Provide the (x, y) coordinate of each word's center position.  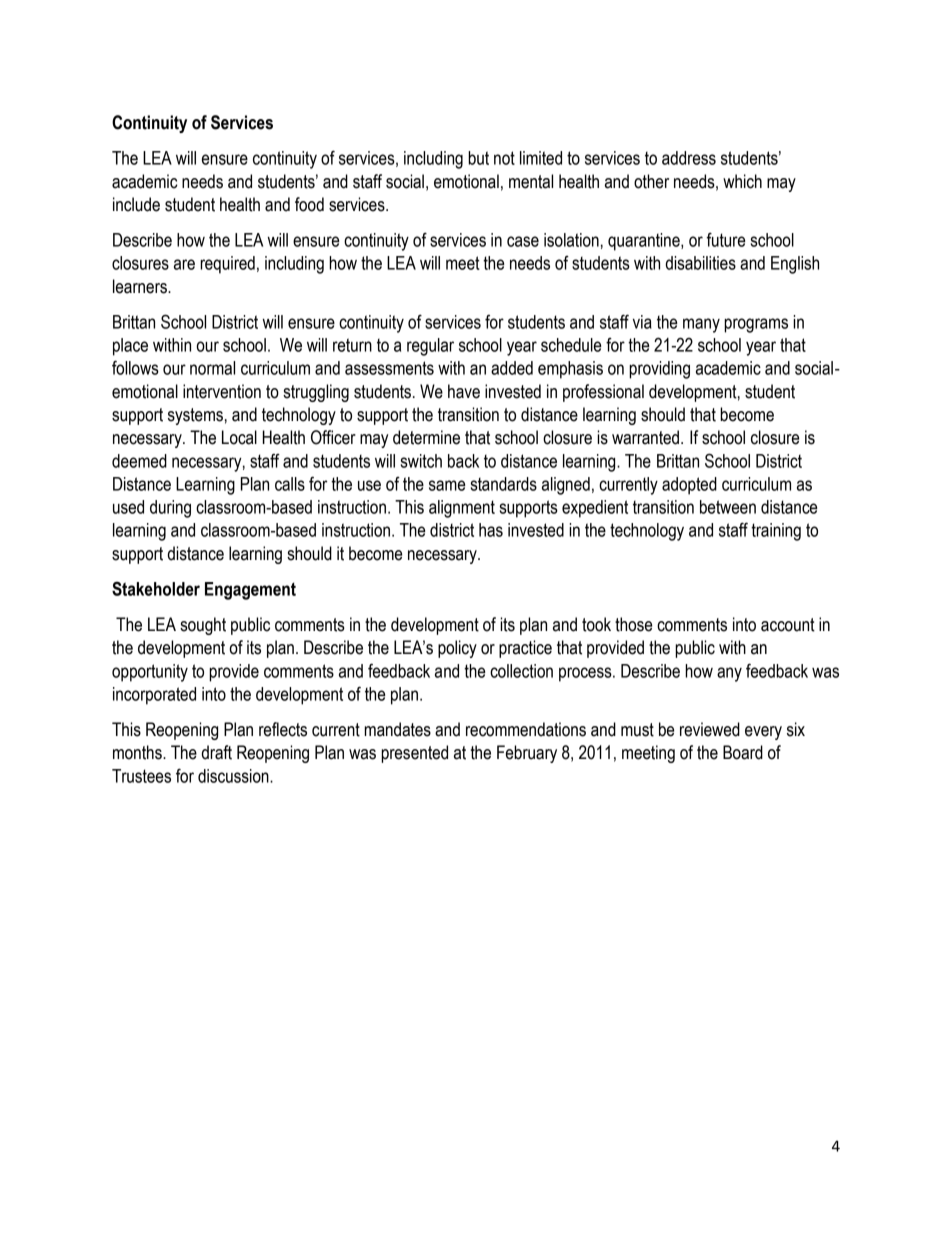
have (464, 391)
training (776, 532)
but (478, 158)
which (742, 181)
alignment (462, 509)
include (136, 204)
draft (217, 752)
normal (212, 368)
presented (414, 754)
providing (659, 370)
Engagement (250, 591)
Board (743, 752)
